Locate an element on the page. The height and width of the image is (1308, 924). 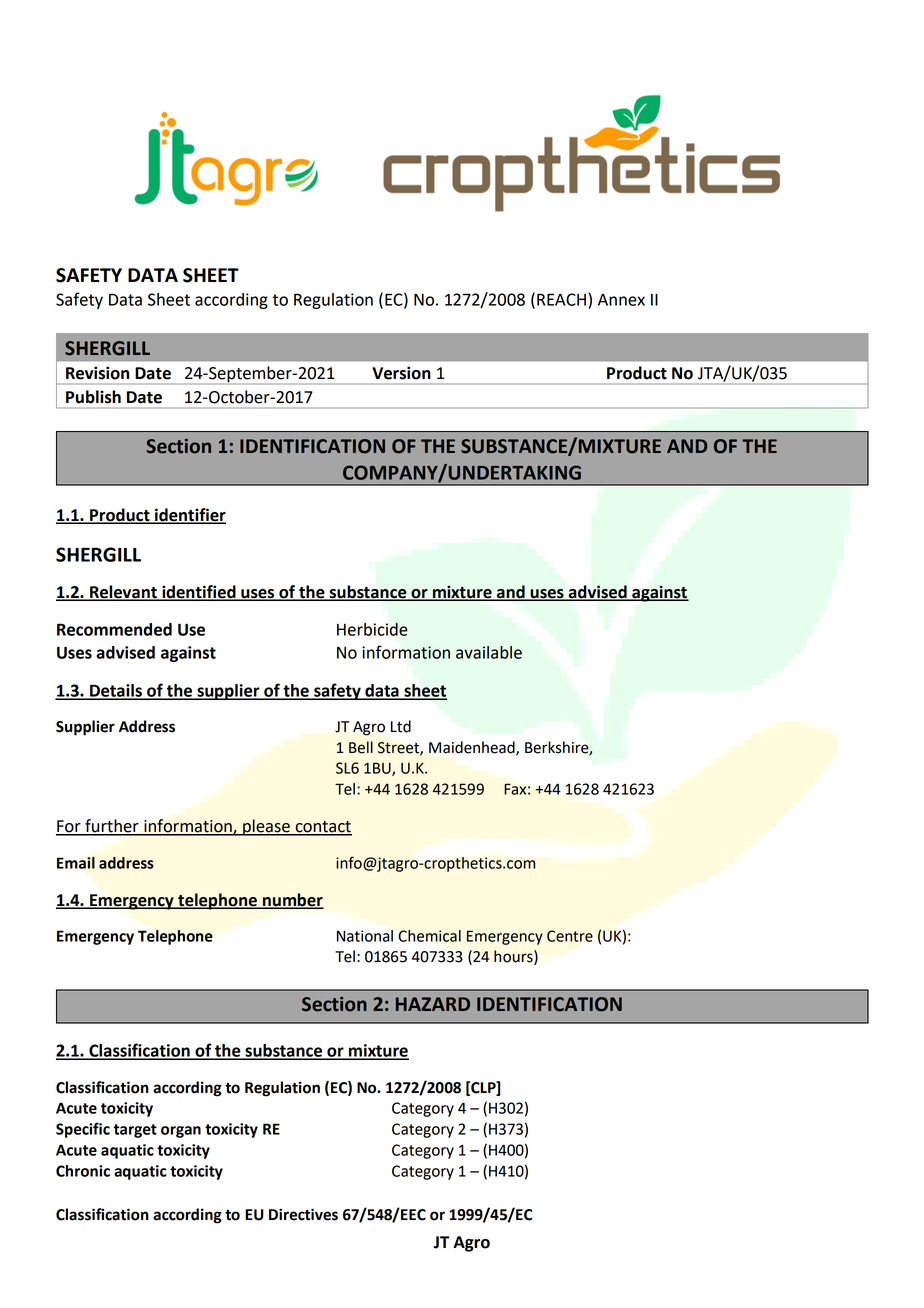
Email is located at coordinates (76, 863).
